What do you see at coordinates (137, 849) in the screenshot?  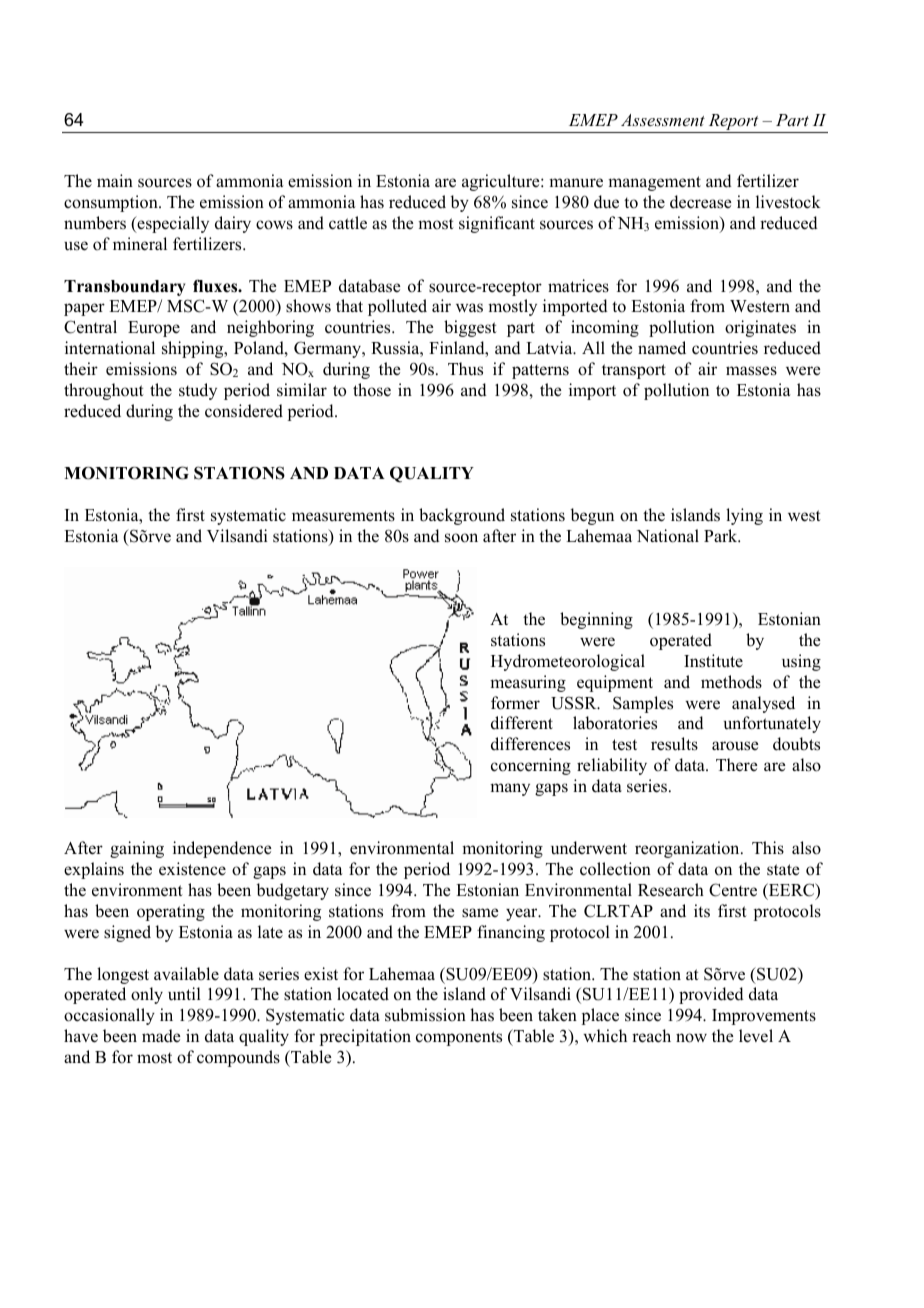 I see `gaining` at bounding box center [137, 849].
